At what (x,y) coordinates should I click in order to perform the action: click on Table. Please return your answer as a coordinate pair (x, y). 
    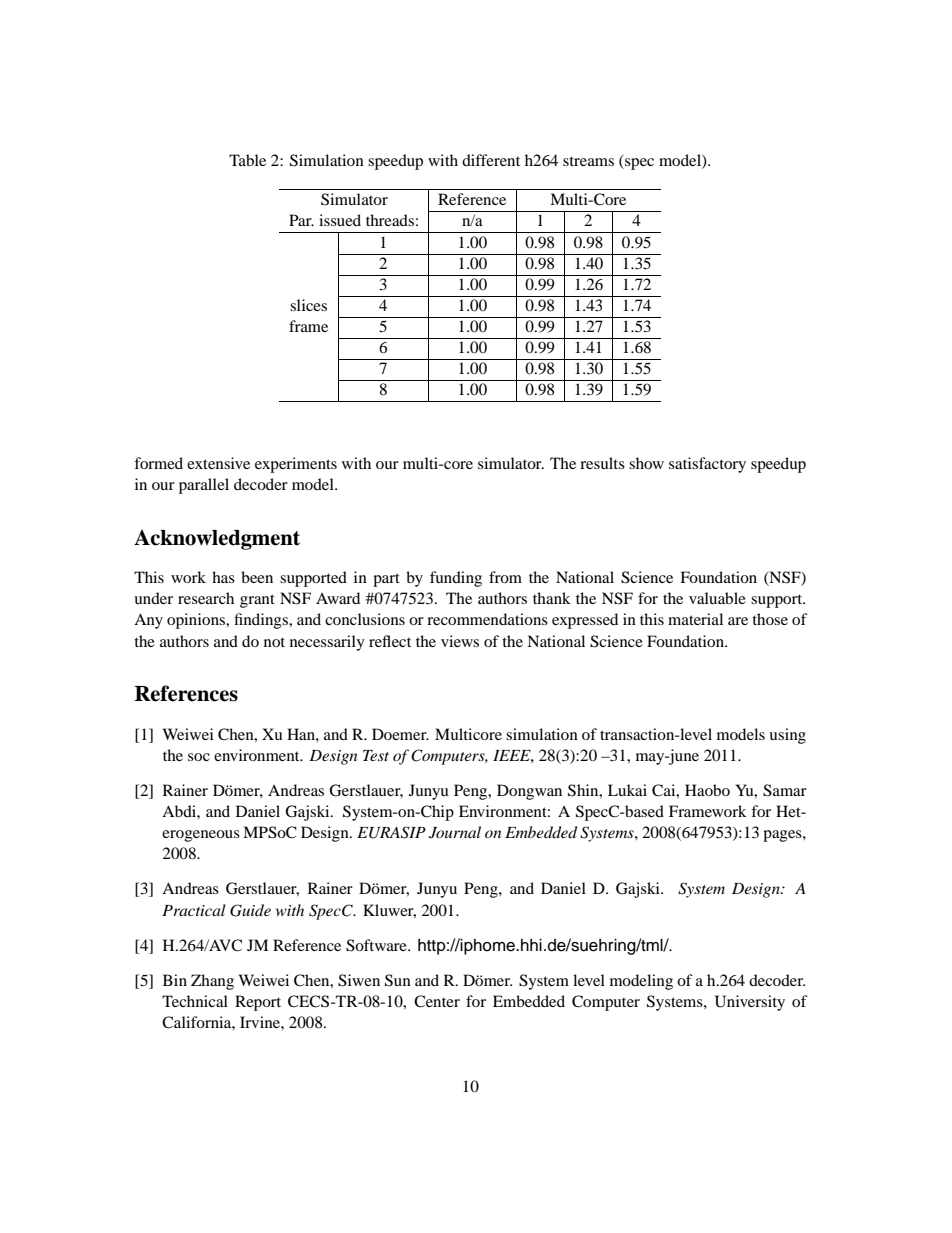
    Looking at the image, I should click on (247, 160).
